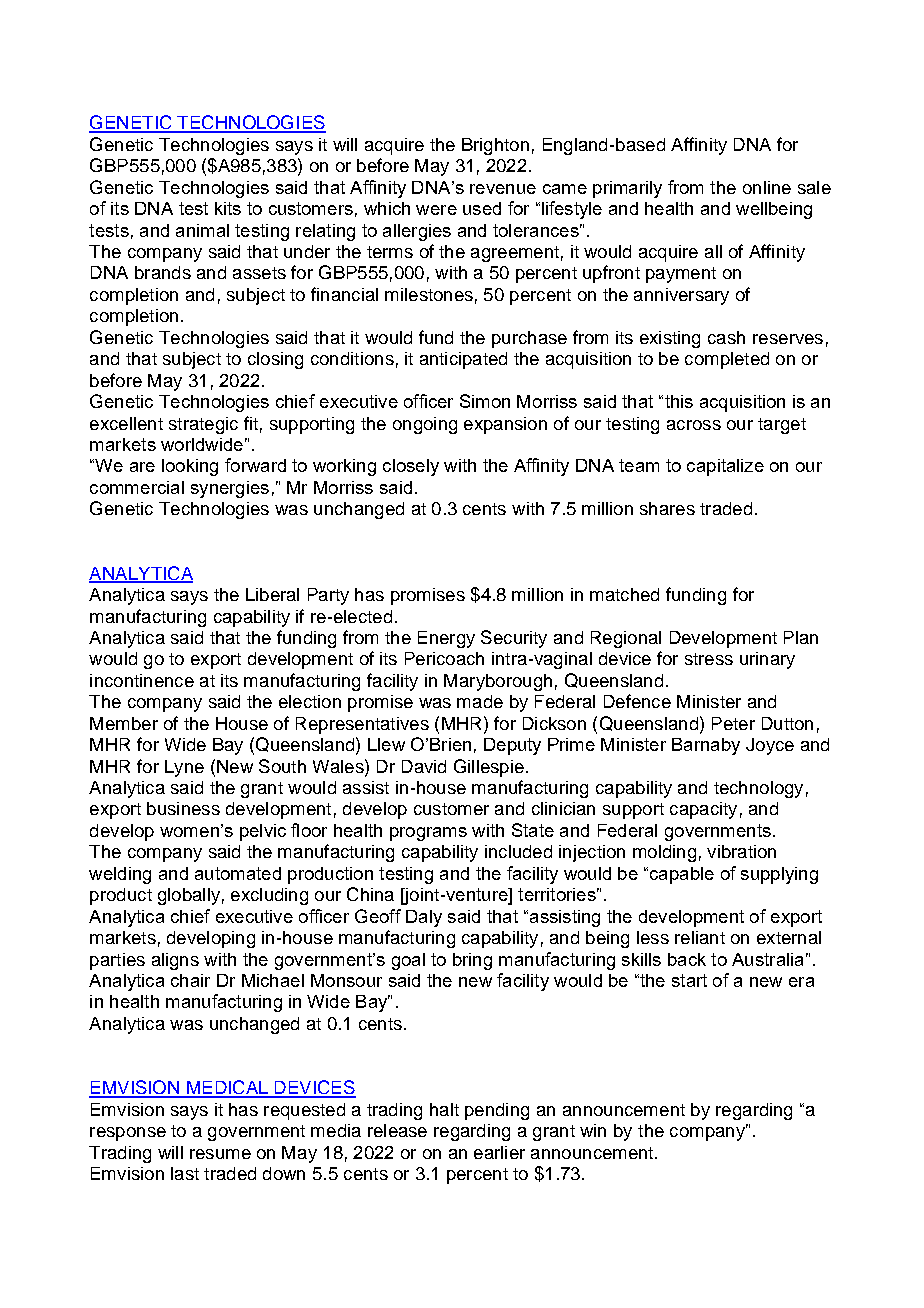 The width and height of the screenshot is (924, 1308). What do you see at coordinates (230, 489) in the screenshot?
I see `synergies` at bounding box center [230, 489].
